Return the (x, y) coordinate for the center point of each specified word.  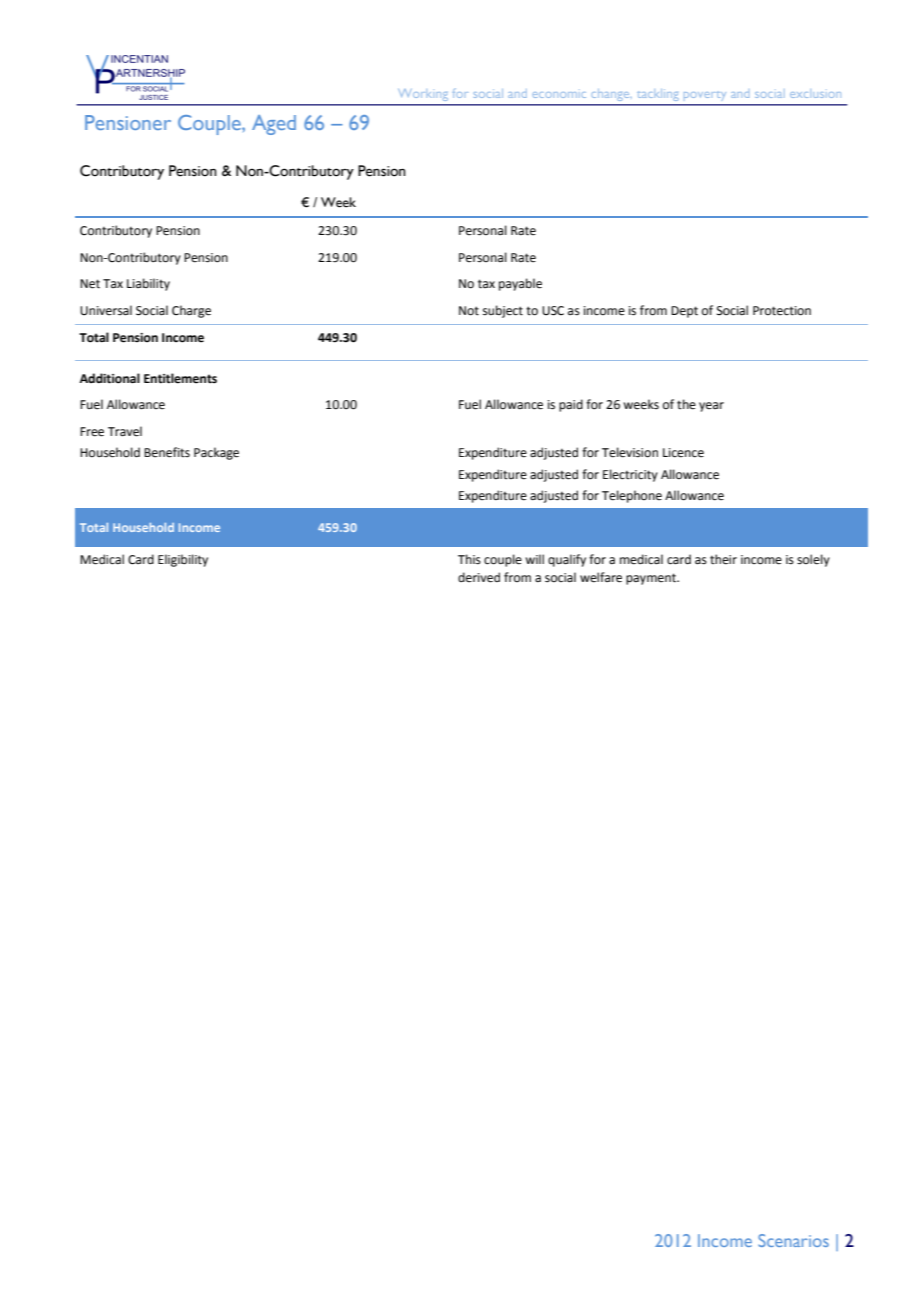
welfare (601, 577)
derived (479, 577)
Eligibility (183, 560)
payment (652, 579)
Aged (274, 125)
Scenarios (793, 1240)
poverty (705, 96)
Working (423, 95)
